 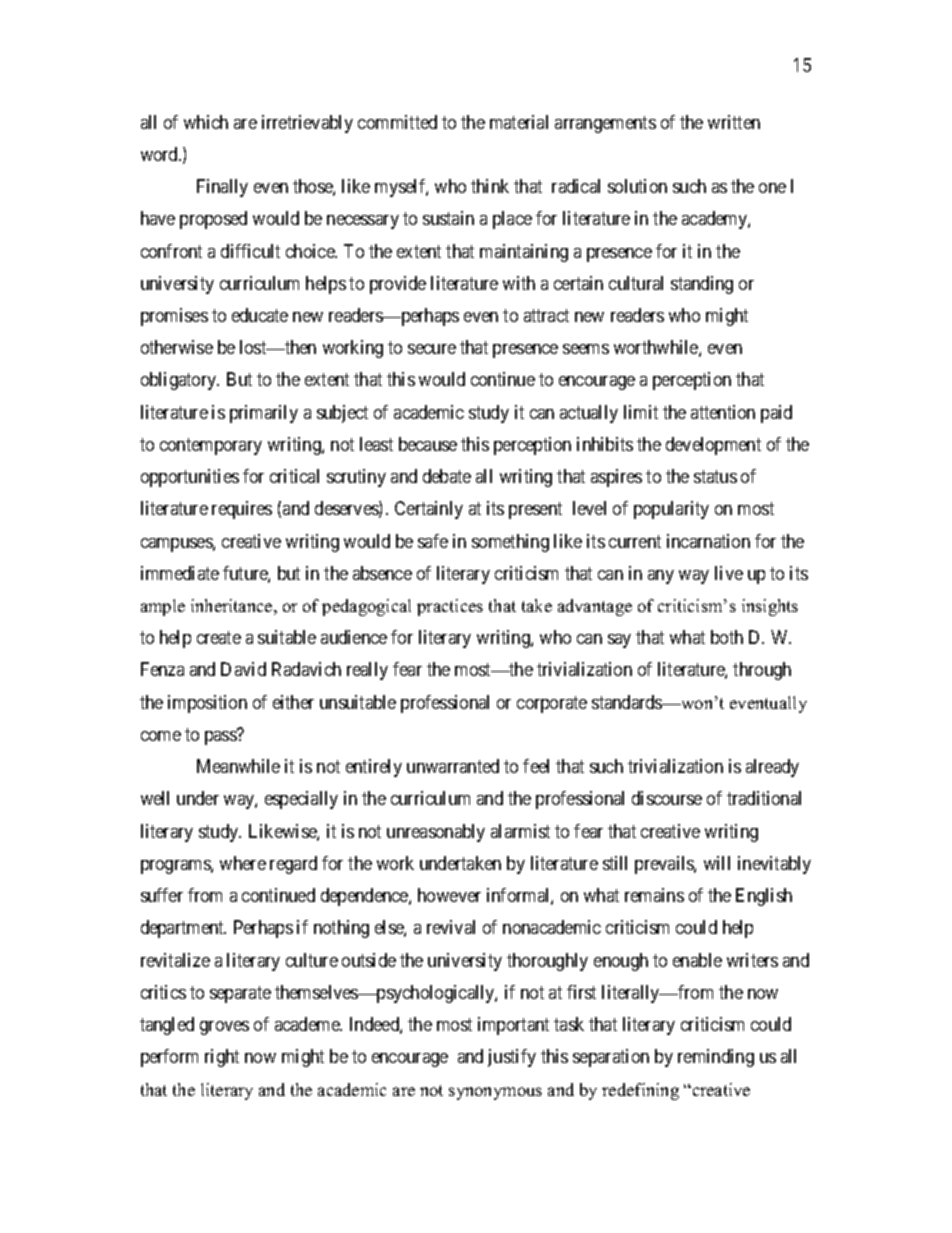 I want to click on both, so click(x=727, y=637).
